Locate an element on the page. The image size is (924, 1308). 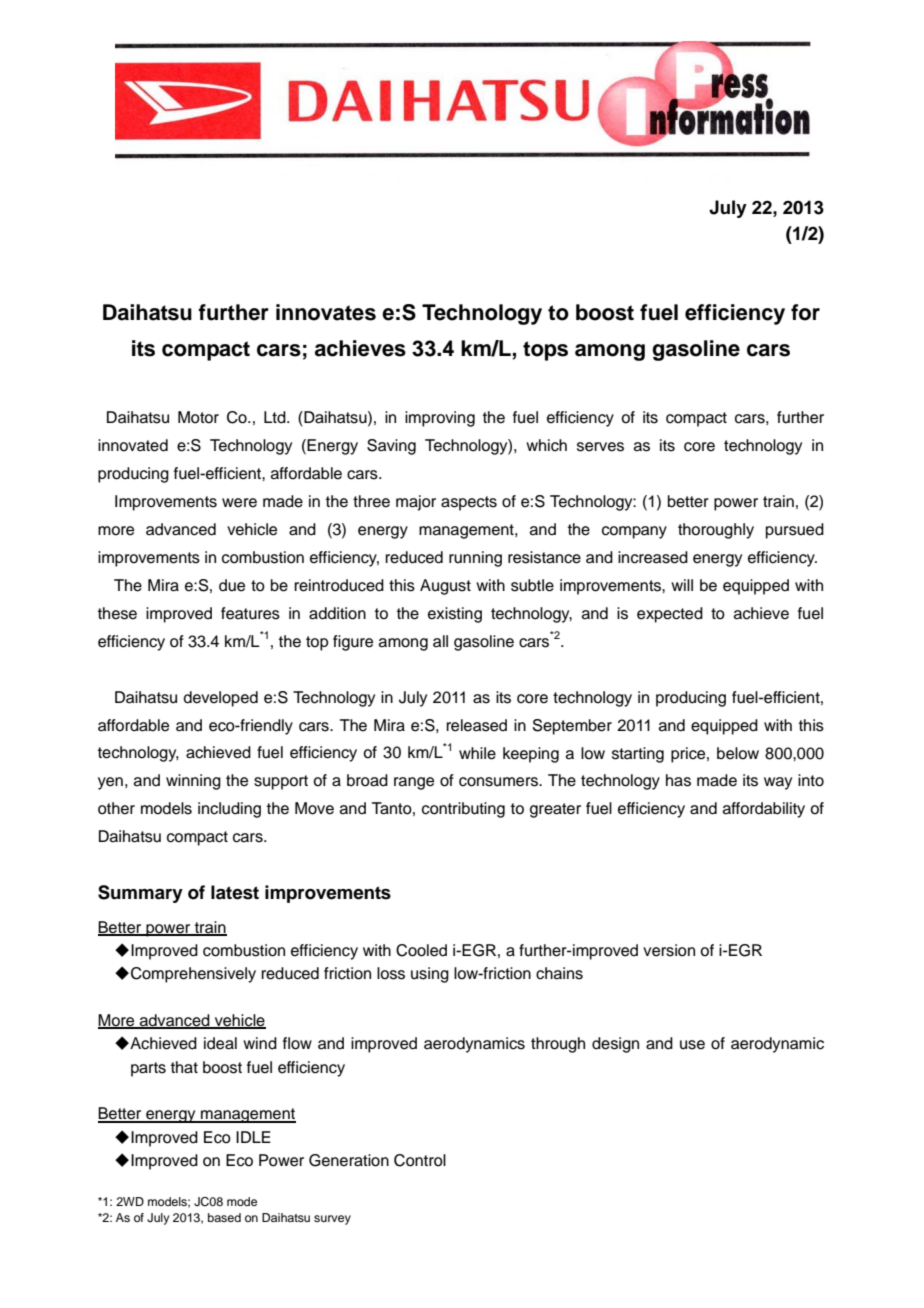
using is located at coordinates (430, 975).
